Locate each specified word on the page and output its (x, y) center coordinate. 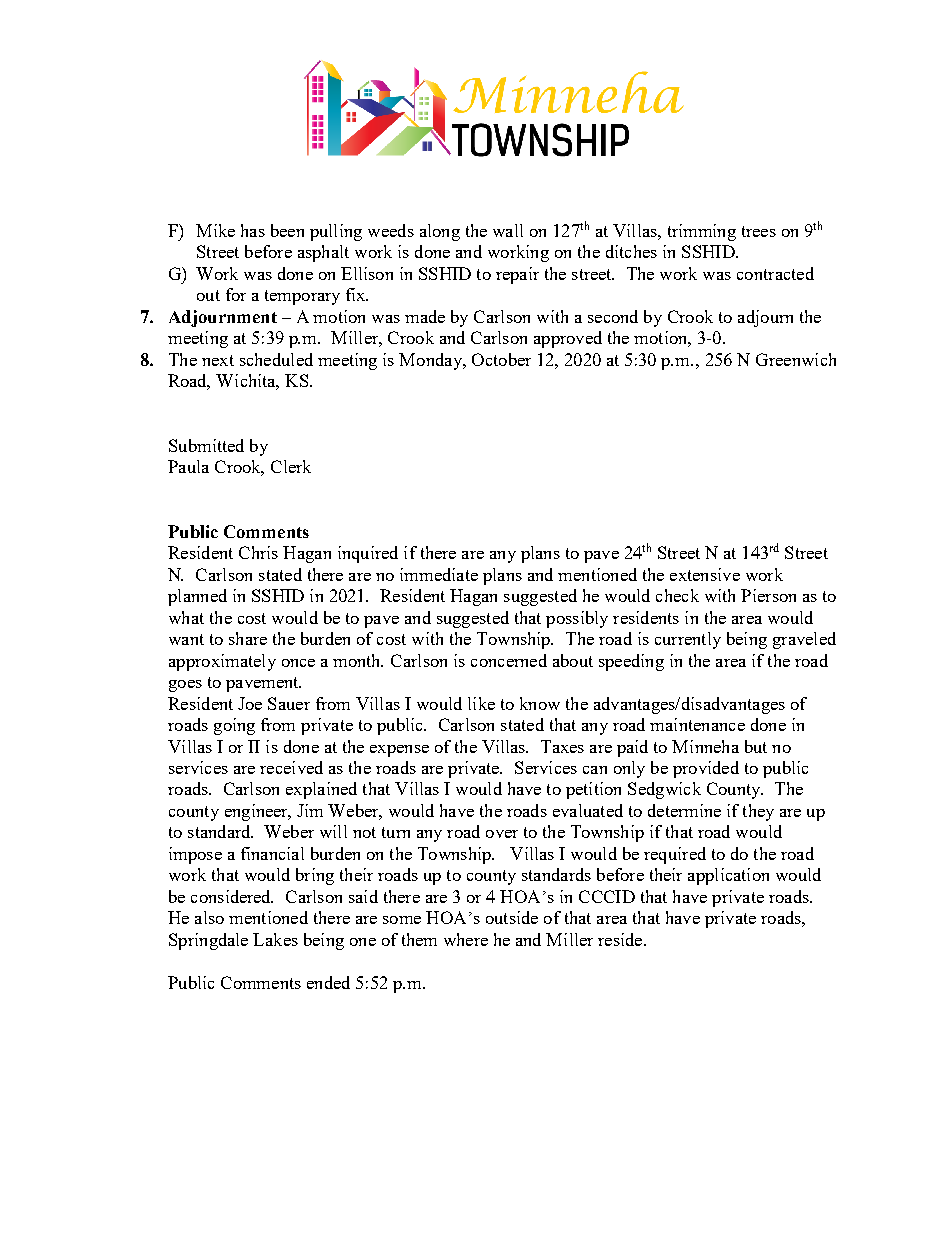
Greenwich (796, 359)
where (466, 939)
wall (508, 230)
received (291, 767)
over (502, 834)
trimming (702, 232)
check (677, 595)
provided (706, 769)
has (253, 230)
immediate (439, 574)
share (248, 638)
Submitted (206, 445)
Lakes (275, 939)
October (501, 359)
